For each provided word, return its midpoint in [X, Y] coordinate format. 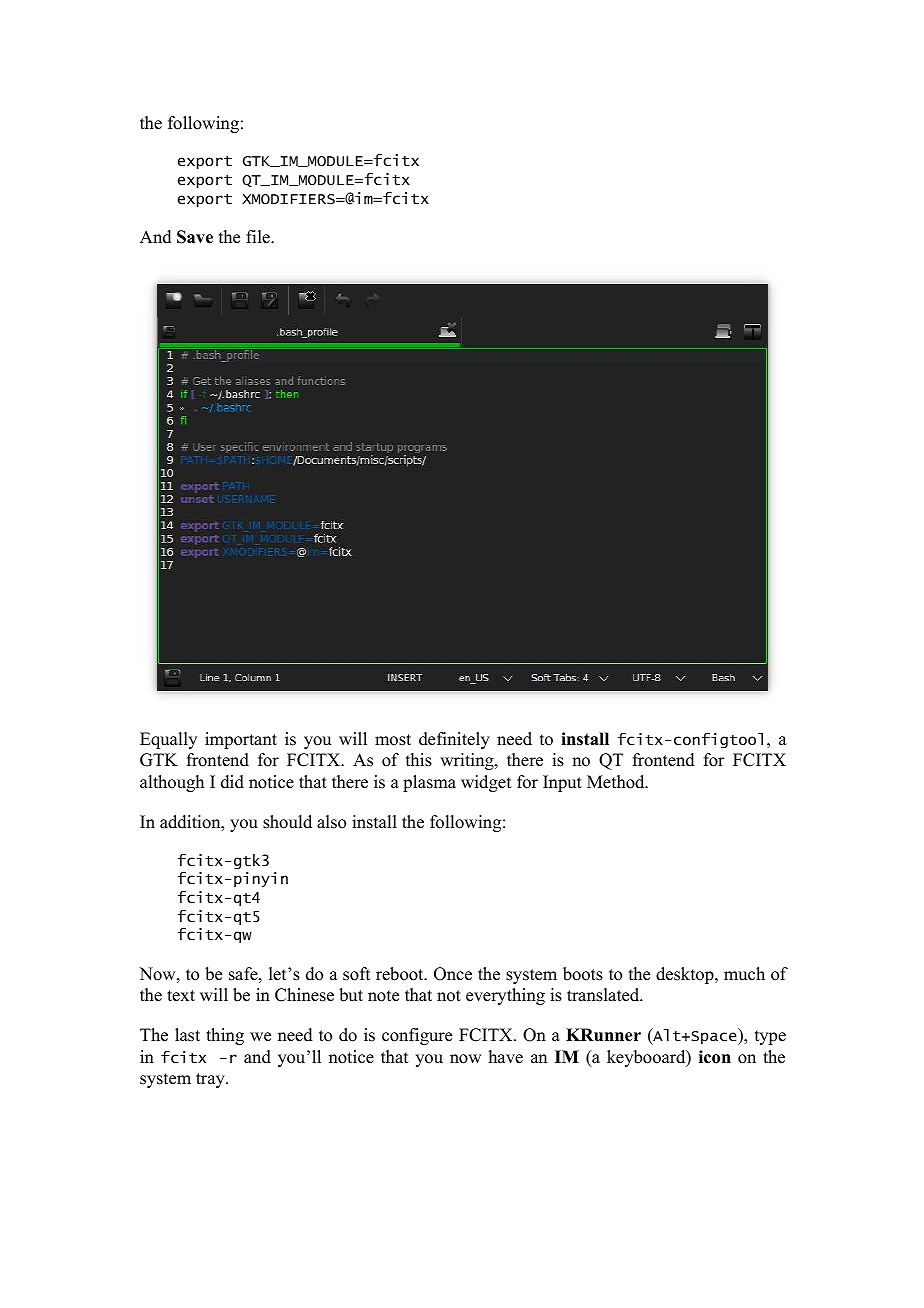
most [393, 740]
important [241, 740]
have [506, 1057]
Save [195, 237]
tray [211, 1080]
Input [562, 783]
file [259, 237]
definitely [454, 740]
